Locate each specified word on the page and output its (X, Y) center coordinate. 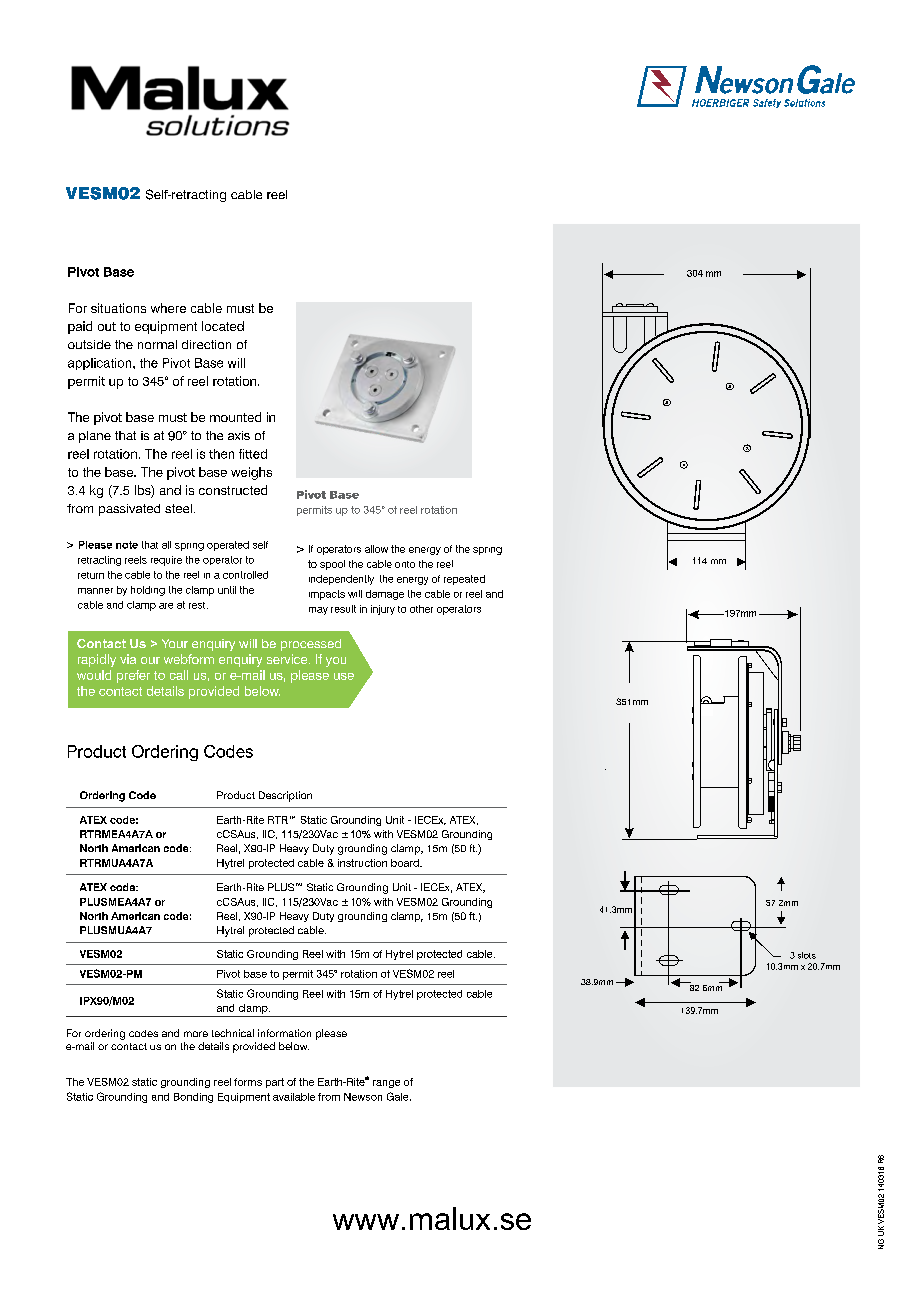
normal (157, 344)
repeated (464, 580)
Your (175, 643)
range (386, 1084)
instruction (362, 863)
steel (178, 508)
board (406, 863)
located (223, 326)
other (421, 609)
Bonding (193, 1098)
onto (405, 564)
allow (376, 549)
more (196, 1034)
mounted (235, 417)
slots (807, 955)
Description (285, 796)
